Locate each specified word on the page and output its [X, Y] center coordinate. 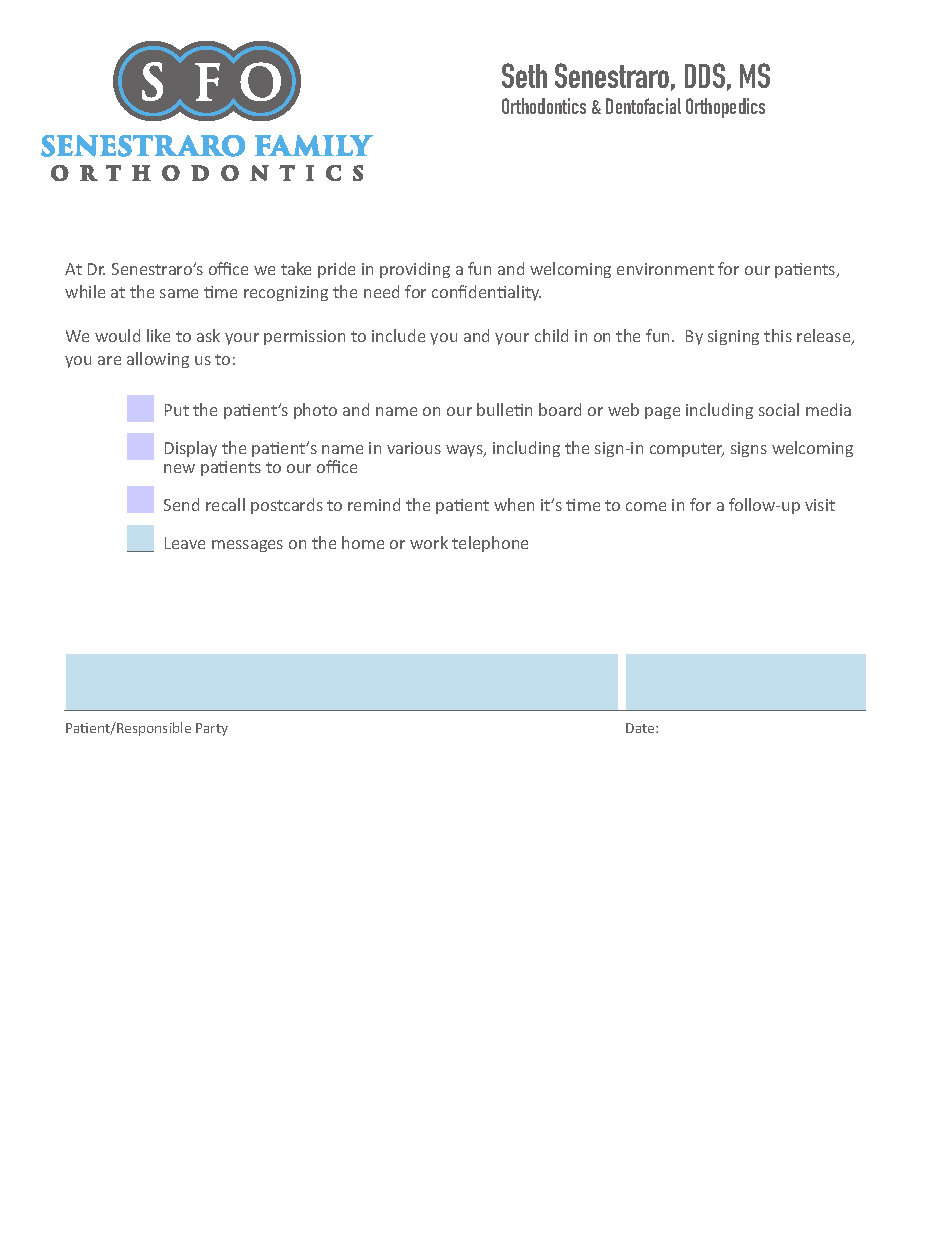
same [179, 293]
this [778, 335]
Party [212, 729]
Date [641, 728]
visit [820, 505]
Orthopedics [725, 108]
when [514, 504]
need [381, 291]
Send [181, 504]
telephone [490, 544]
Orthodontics [544, 106]
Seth [524, 75]
